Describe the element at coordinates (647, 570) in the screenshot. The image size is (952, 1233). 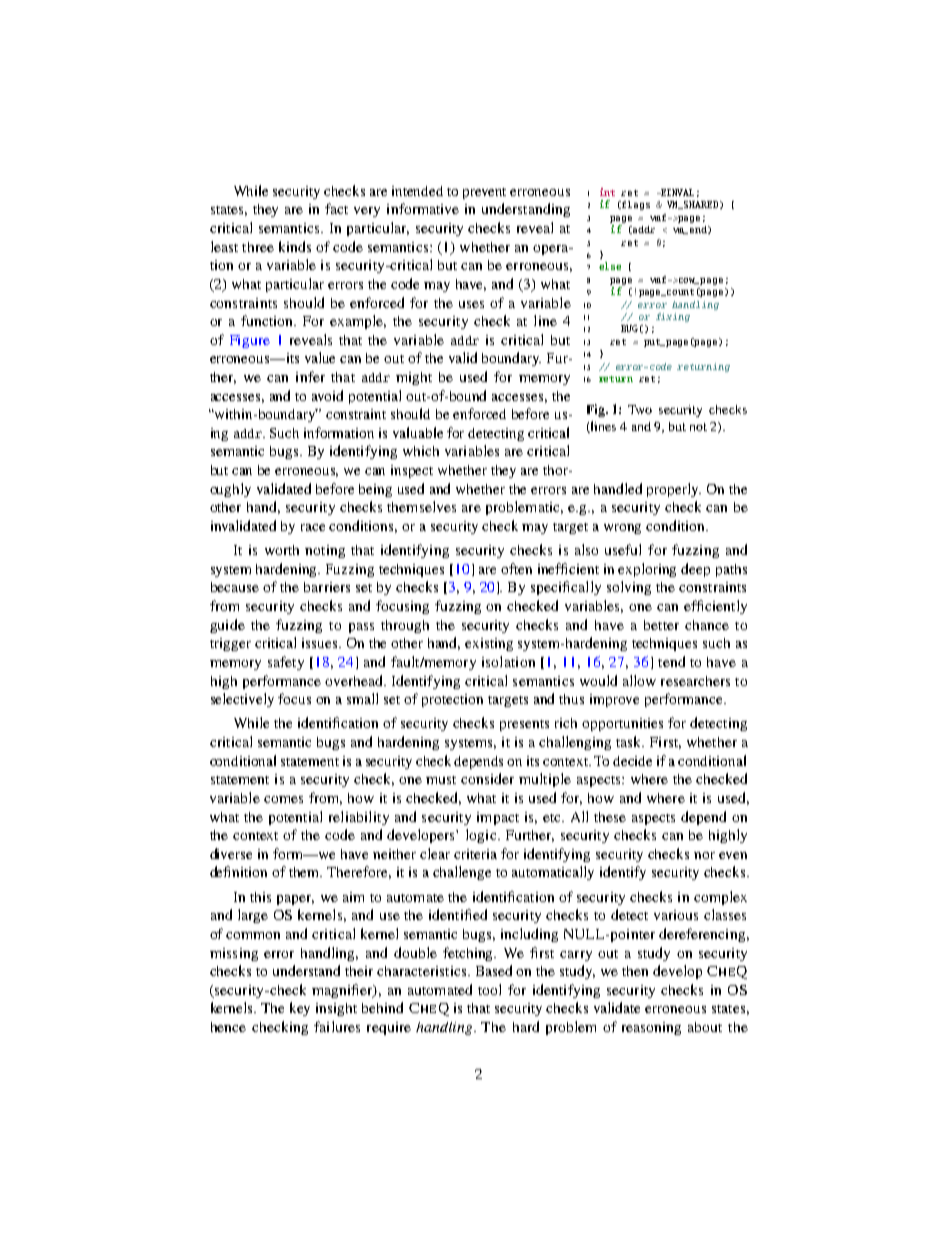
I see `exploring` at that location.
